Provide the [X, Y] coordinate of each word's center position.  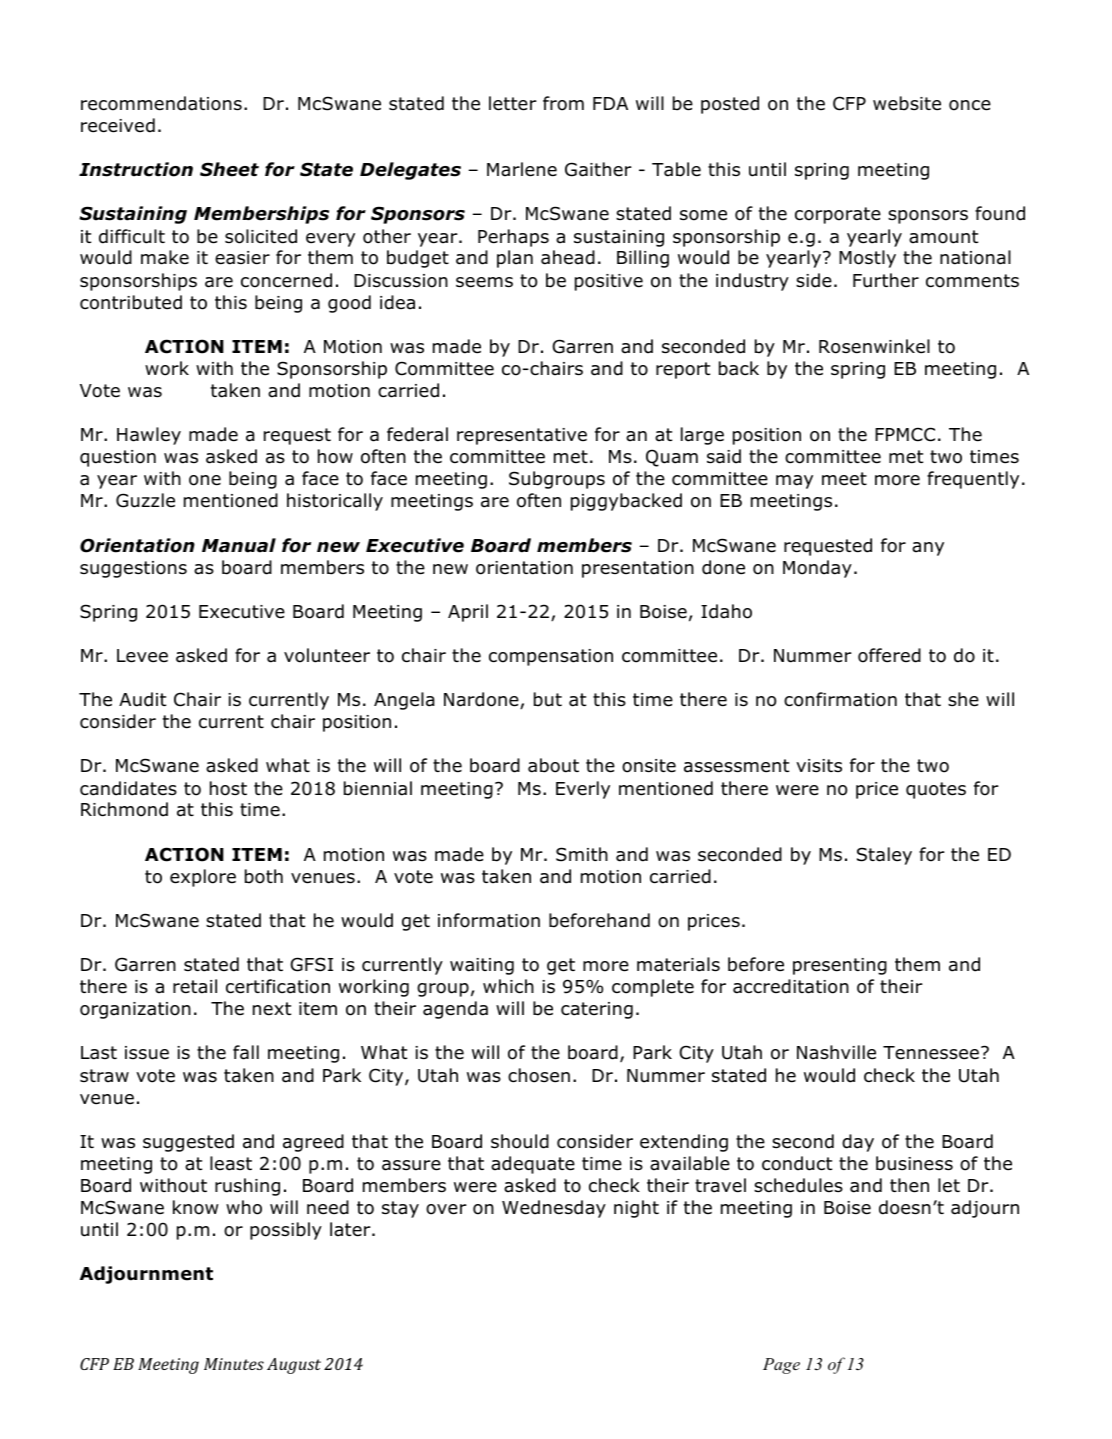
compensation [551, 657]
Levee [142, 656]
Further [886, 280]
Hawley [149, 436]
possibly [286, 1231]
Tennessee [931, 1053]
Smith [582, 854]
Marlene [522, 169]
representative [522, 436]
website [907, 103]
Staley [884, 856]
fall [246, 1052]
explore [203, 878]
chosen [539, 1075]
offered [889, 655]
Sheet [229, 169]
